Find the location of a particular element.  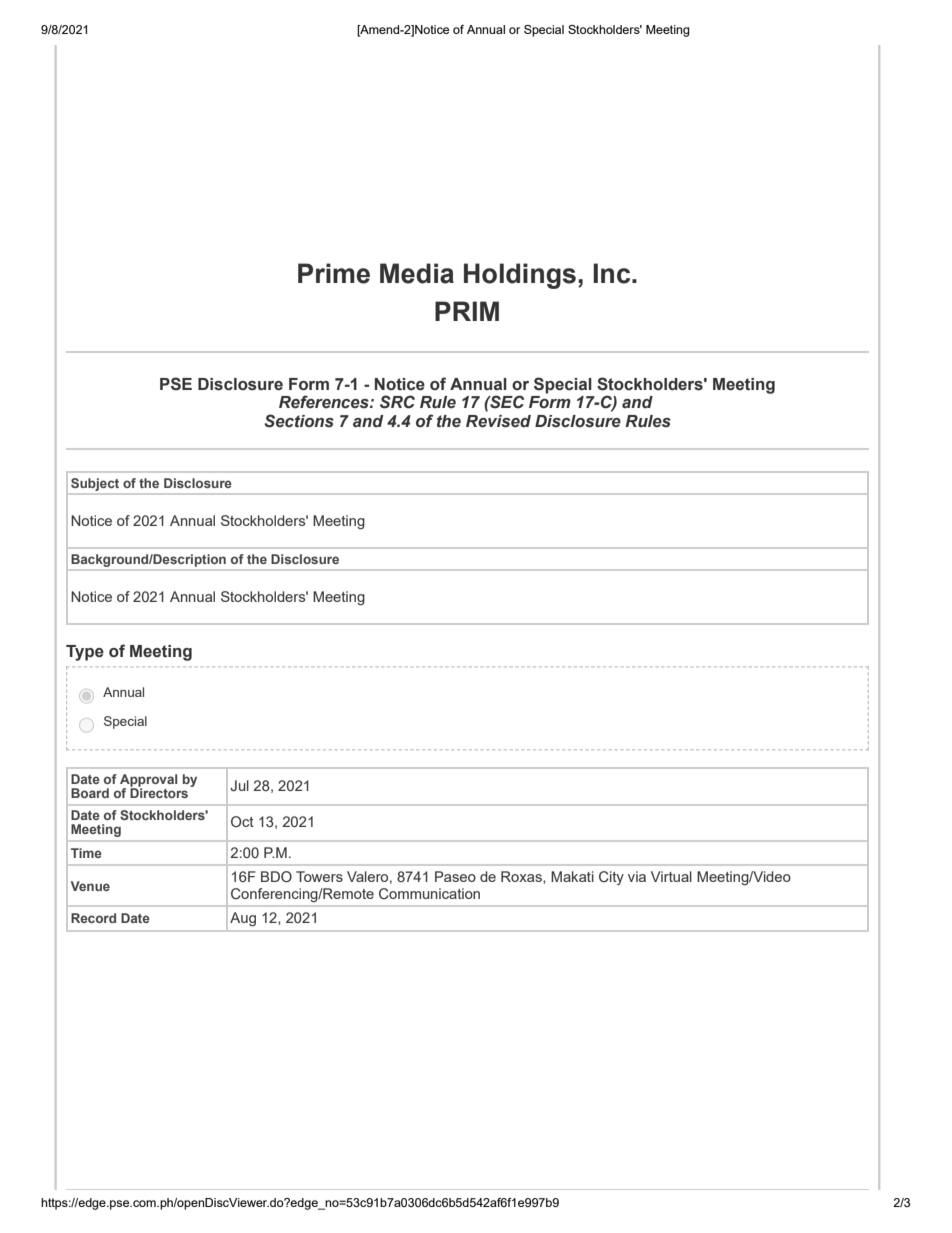

Makati is located at coordinates (572, 876).
